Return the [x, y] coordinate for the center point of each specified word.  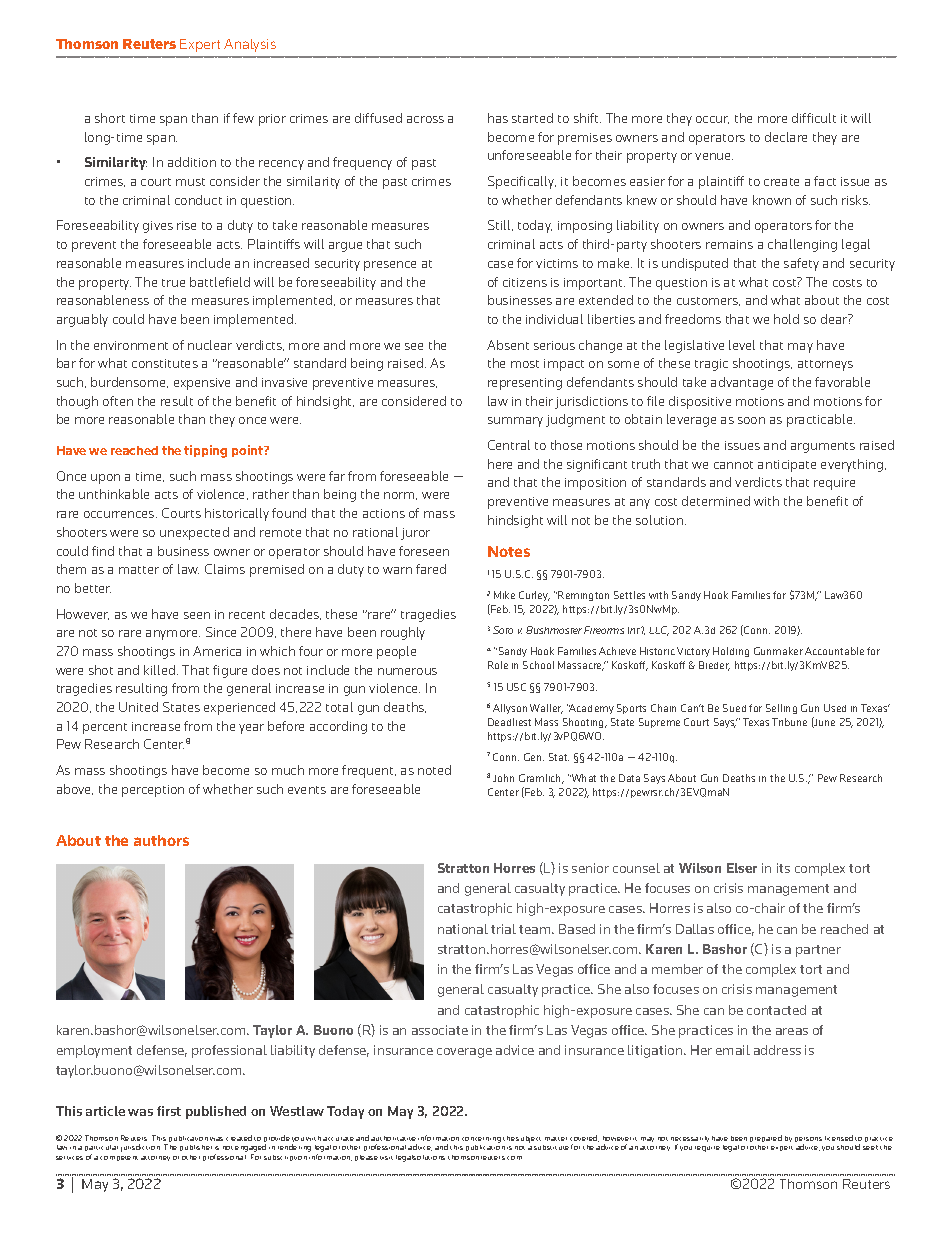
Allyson [510, 709]
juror [415, 534]
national [463, 929]
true [173, 283]
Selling [781, 709]
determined [716, 501]
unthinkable [114, 494]
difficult [814, 118]
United [138, 707]
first [169, 1111]
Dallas [695, 929]
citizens [525, 282]
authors [161, 840]
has [498, 118]
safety [801, 264]
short [110, 118]
